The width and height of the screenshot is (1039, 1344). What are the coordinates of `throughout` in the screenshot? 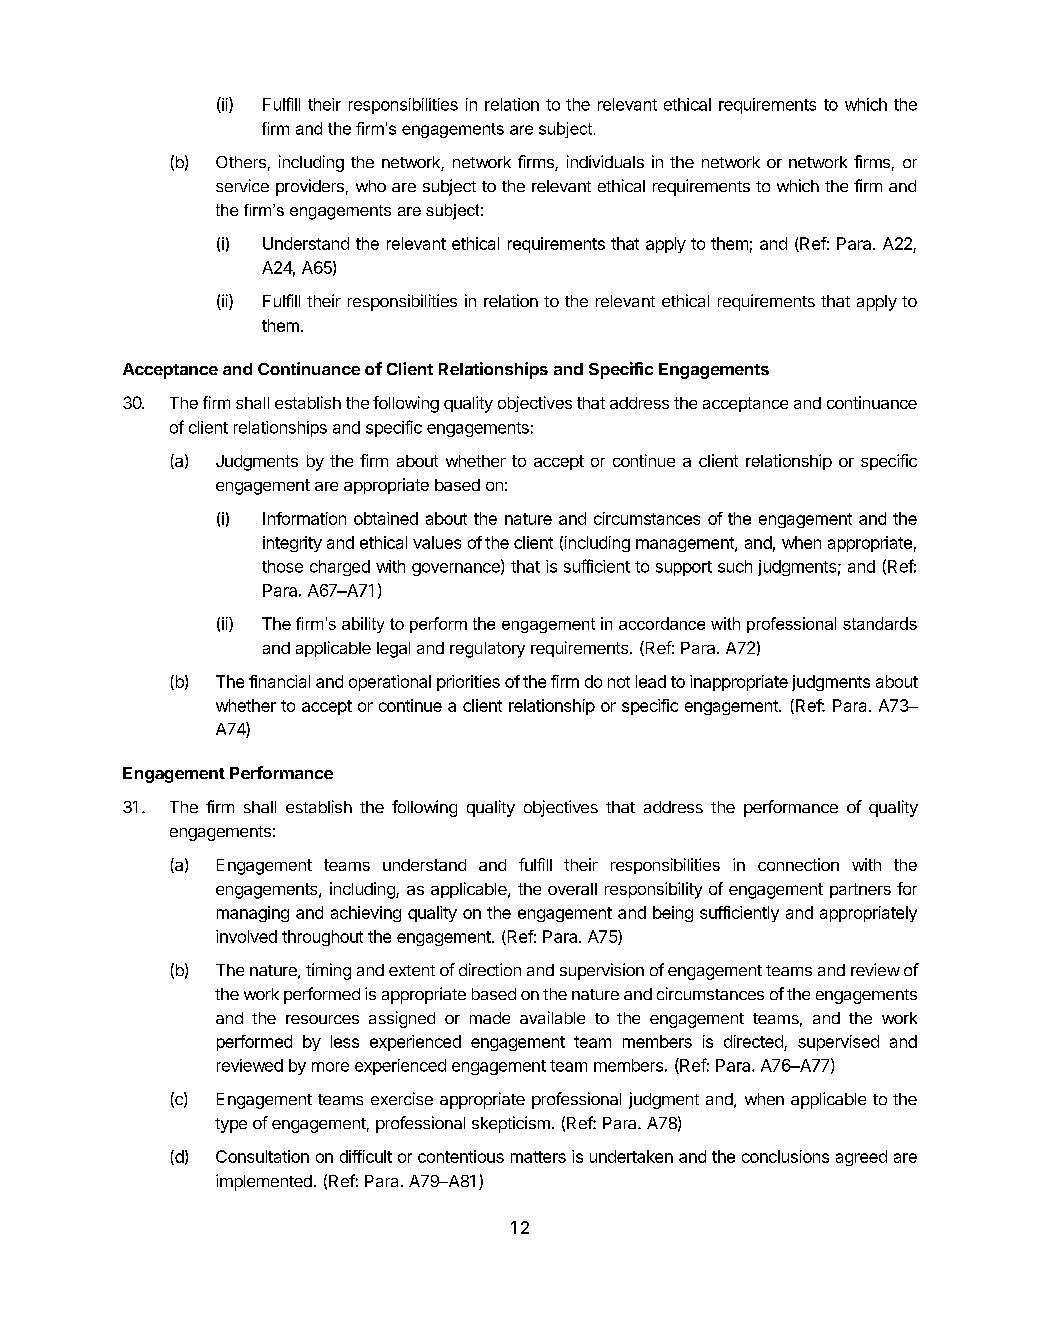 It's located at (322, 938).
